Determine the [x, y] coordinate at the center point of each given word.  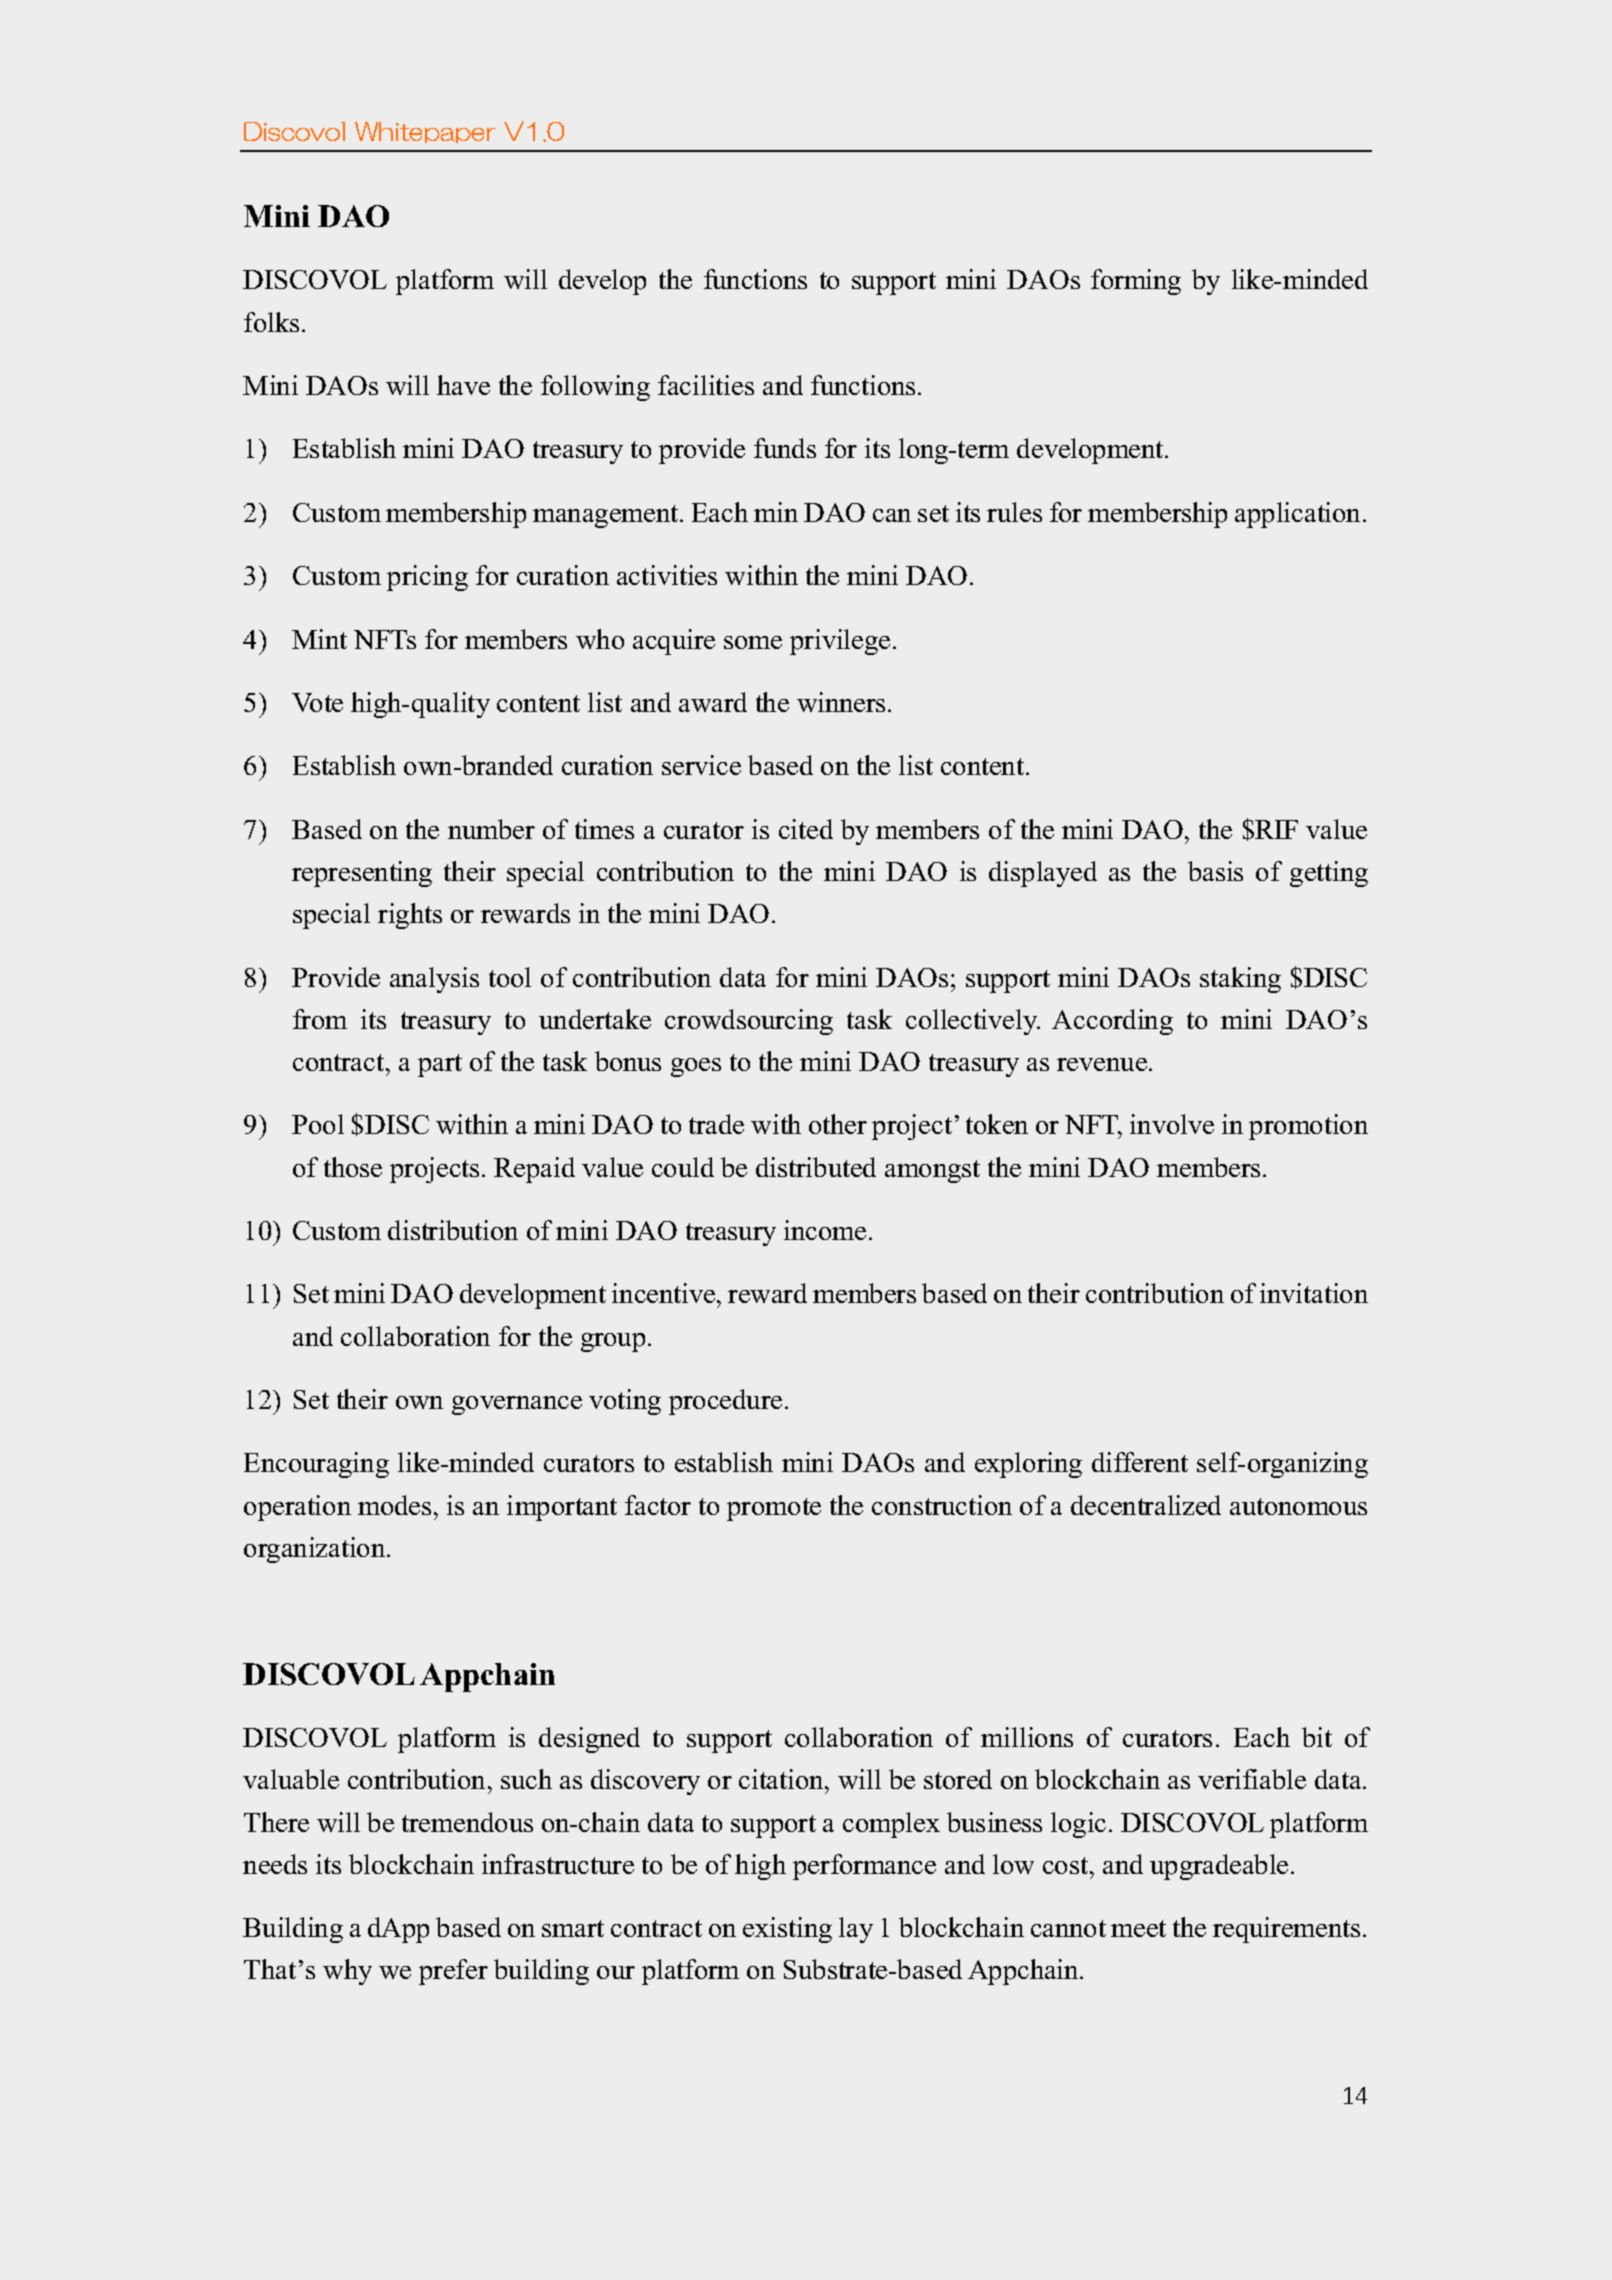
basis [1215, 871]
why [347, 1972]
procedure [725, 1402]
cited [806, 829]
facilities [706, 385]
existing [787, 1930]
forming [1136, 282]
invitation [1314, 1293]
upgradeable [1219, 1867]
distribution [453, 1230]
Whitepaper [425, 132]
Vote [317, 702]
